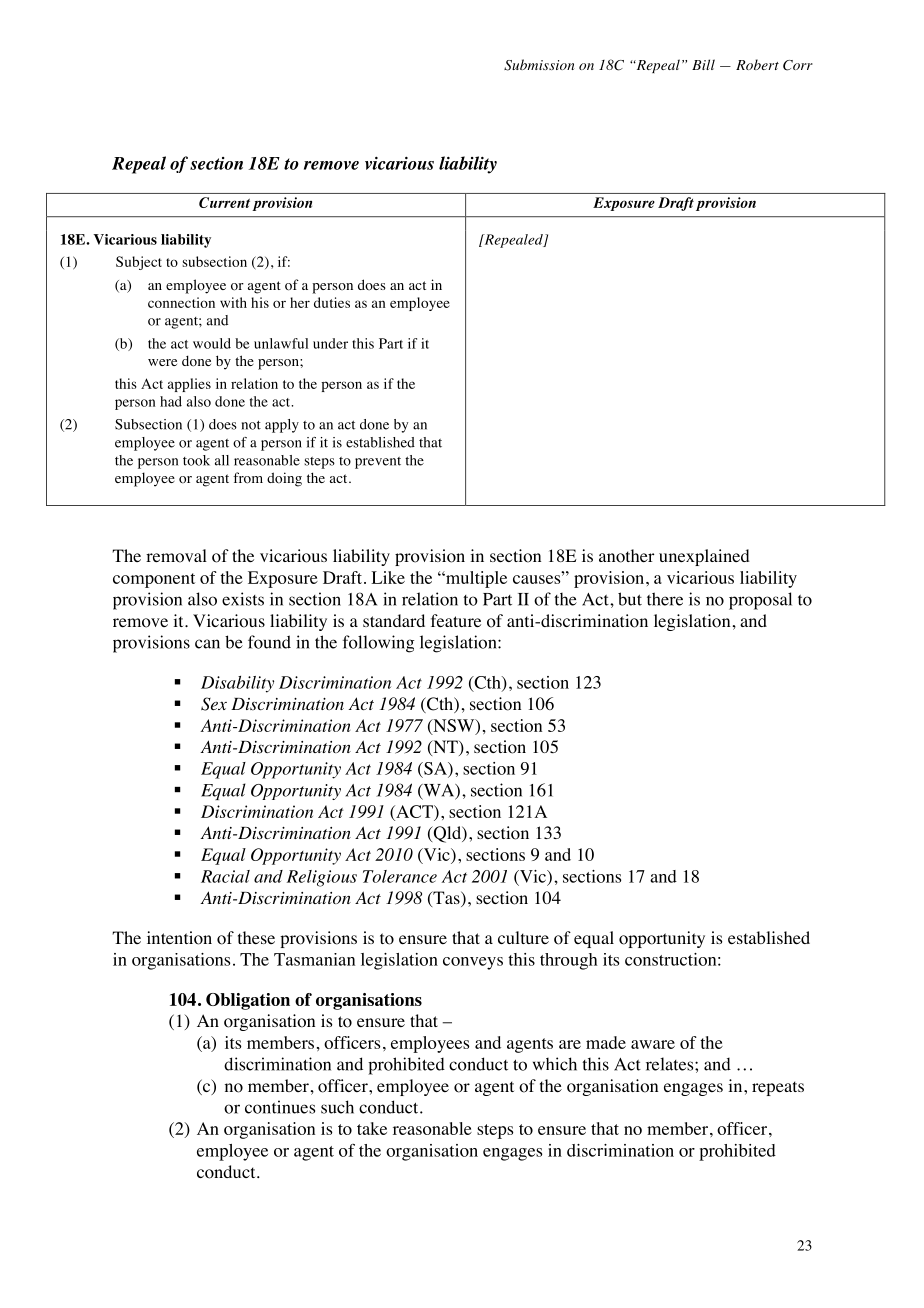  Describe the element at coordinates (224, 202) in the screenshot. I see `Current` at that location.
